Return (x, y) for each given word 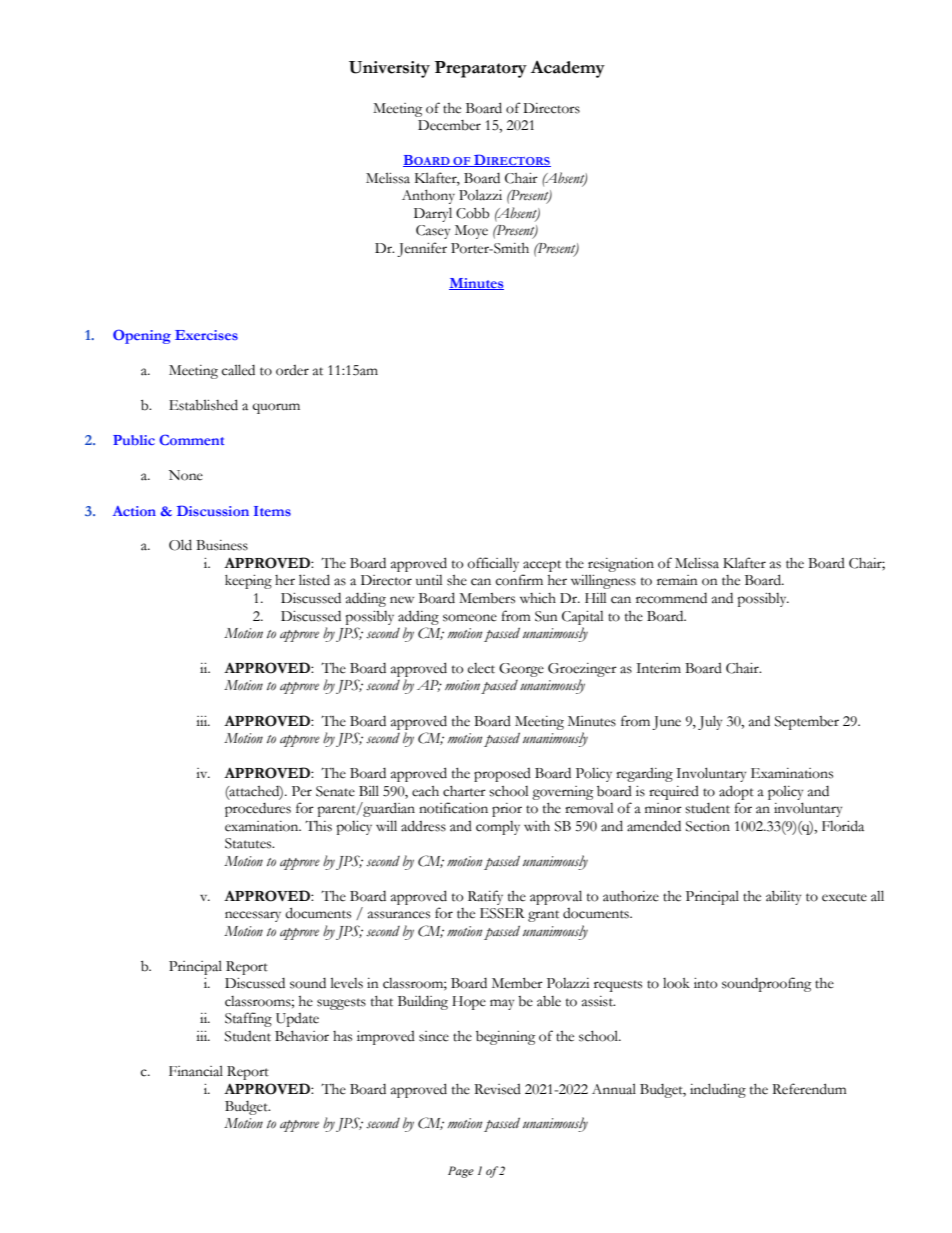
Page (461, 1172)
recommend (671, 598)
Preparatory (481, 69)
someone (470, 618)
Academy (568, 69)
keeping (248, 582)
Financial (196, 1071)
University (389, 69)
